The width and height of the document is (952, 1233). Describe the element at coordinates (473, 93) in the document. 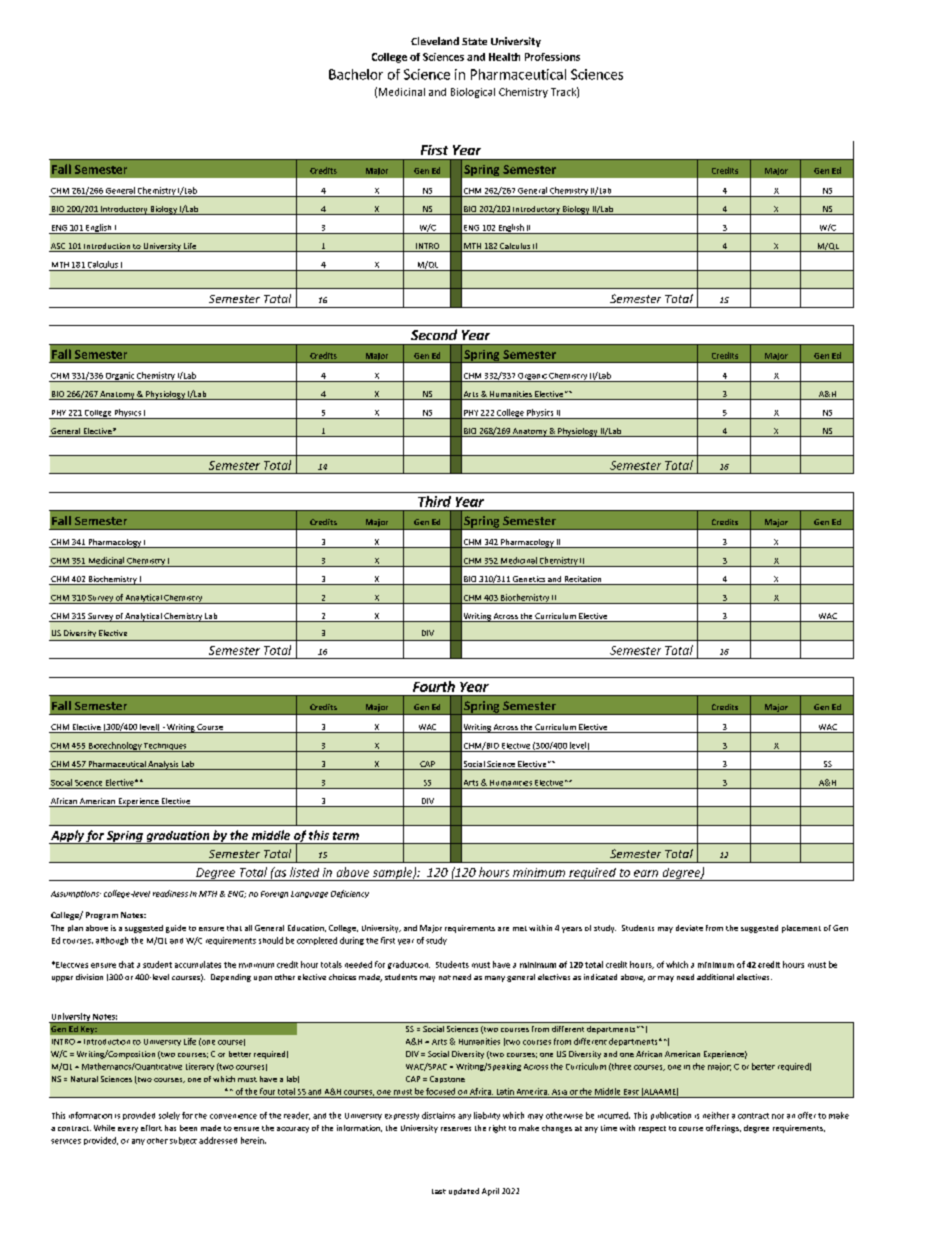

I see `Biological` at that location.
